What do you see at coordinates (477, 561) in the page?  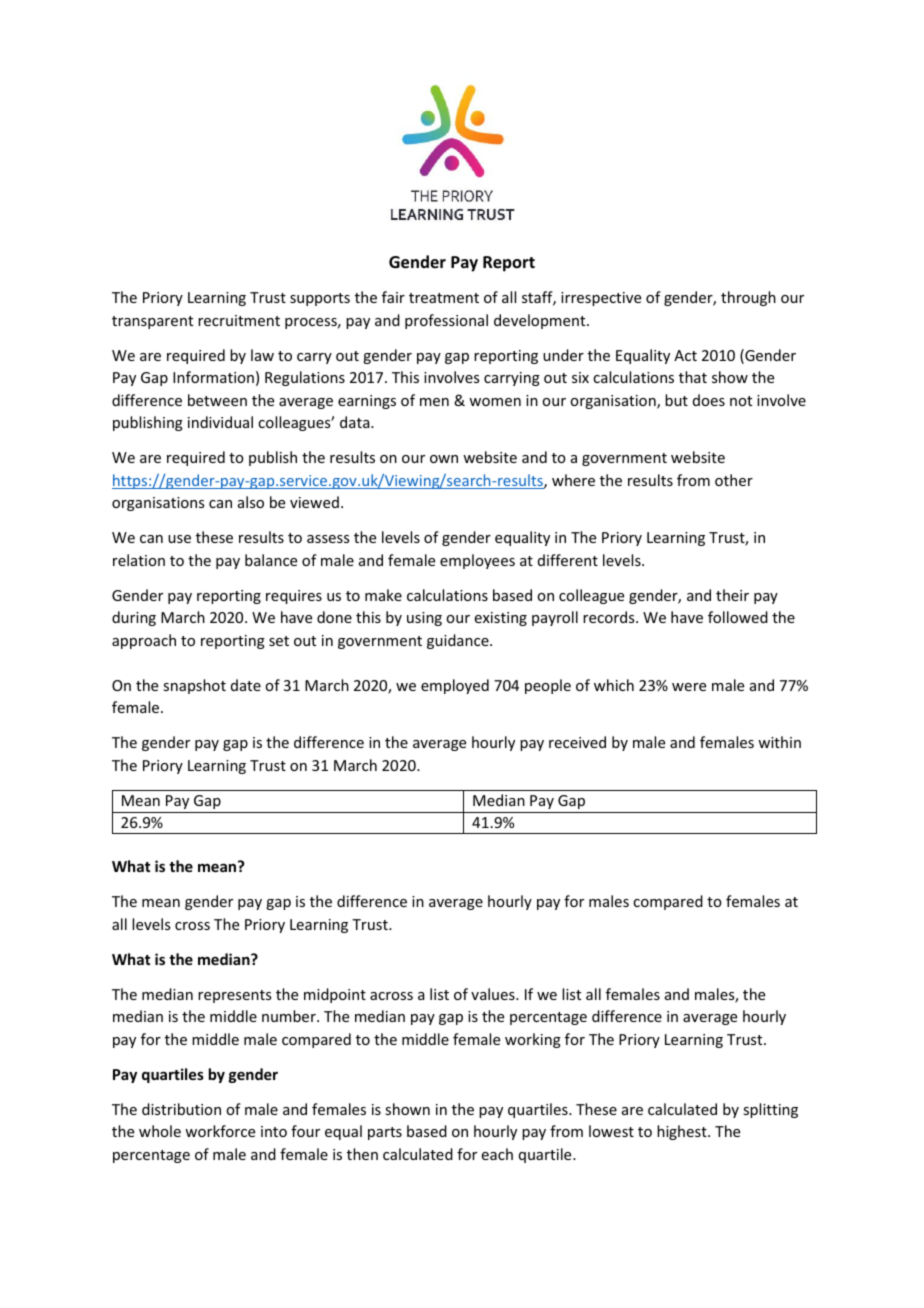 I see `employees` at bounding box center [477, 561].
